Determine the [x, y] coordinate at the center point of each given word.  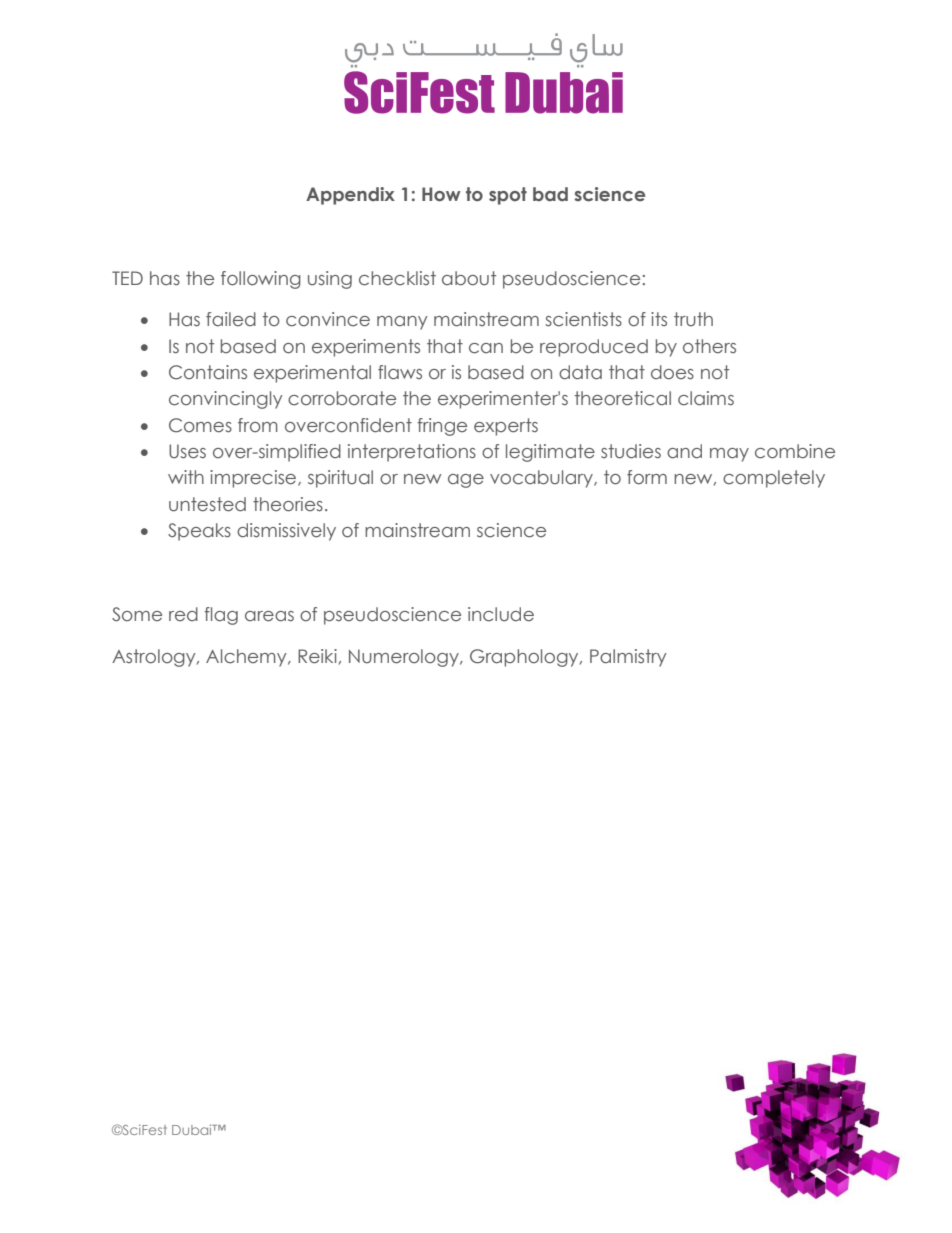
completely [774, 479]
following [261, 280]
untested [207, 504]
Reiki [317, 656]
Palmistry [628, 658]
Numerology [405, 658]
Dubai [193, 1129]
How [441, 194]
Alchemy [247, 658]
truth [693, 319]
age [466, 481]
